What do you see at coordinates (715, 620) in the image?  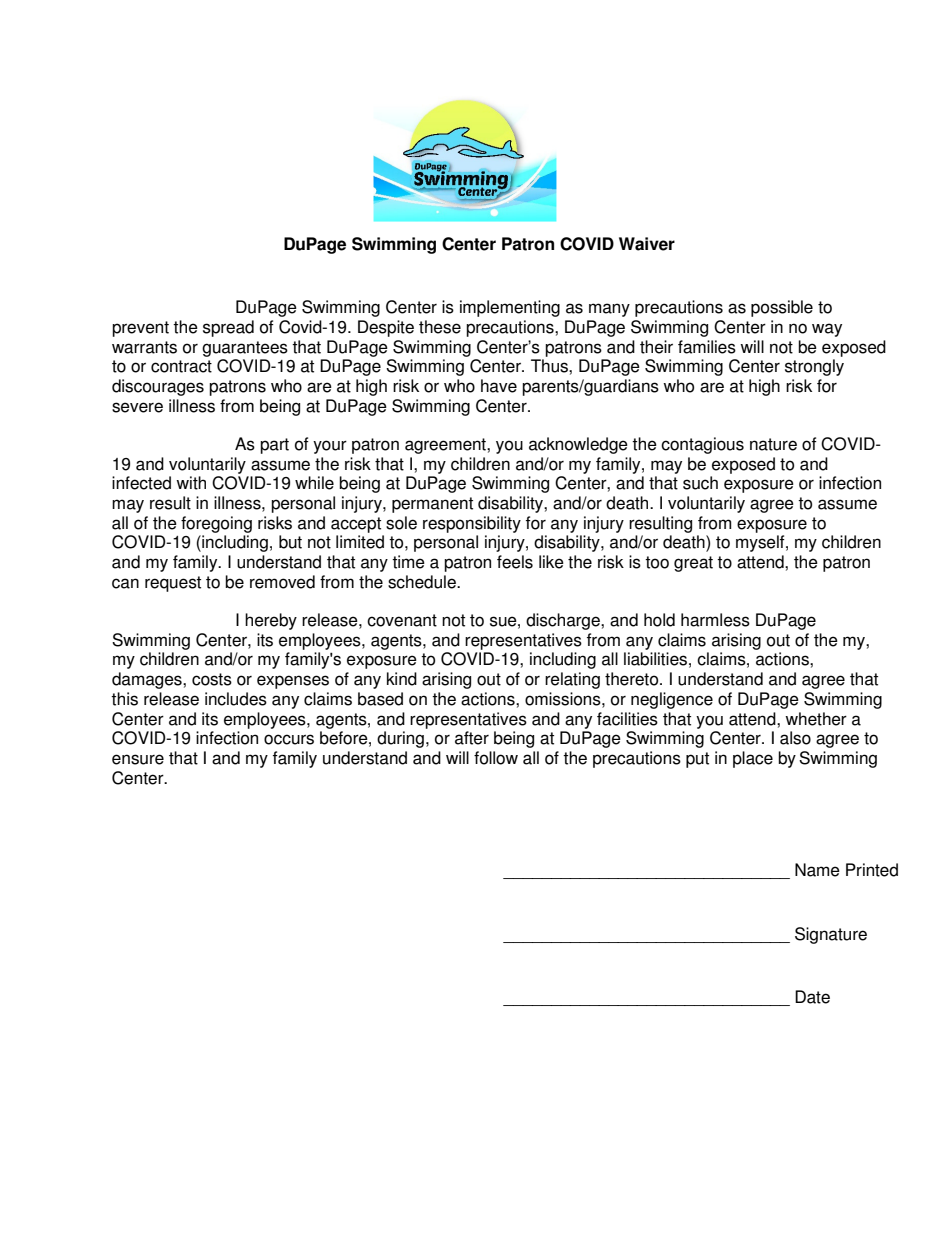 I see `harmless` at bounding box center [715, 620].
